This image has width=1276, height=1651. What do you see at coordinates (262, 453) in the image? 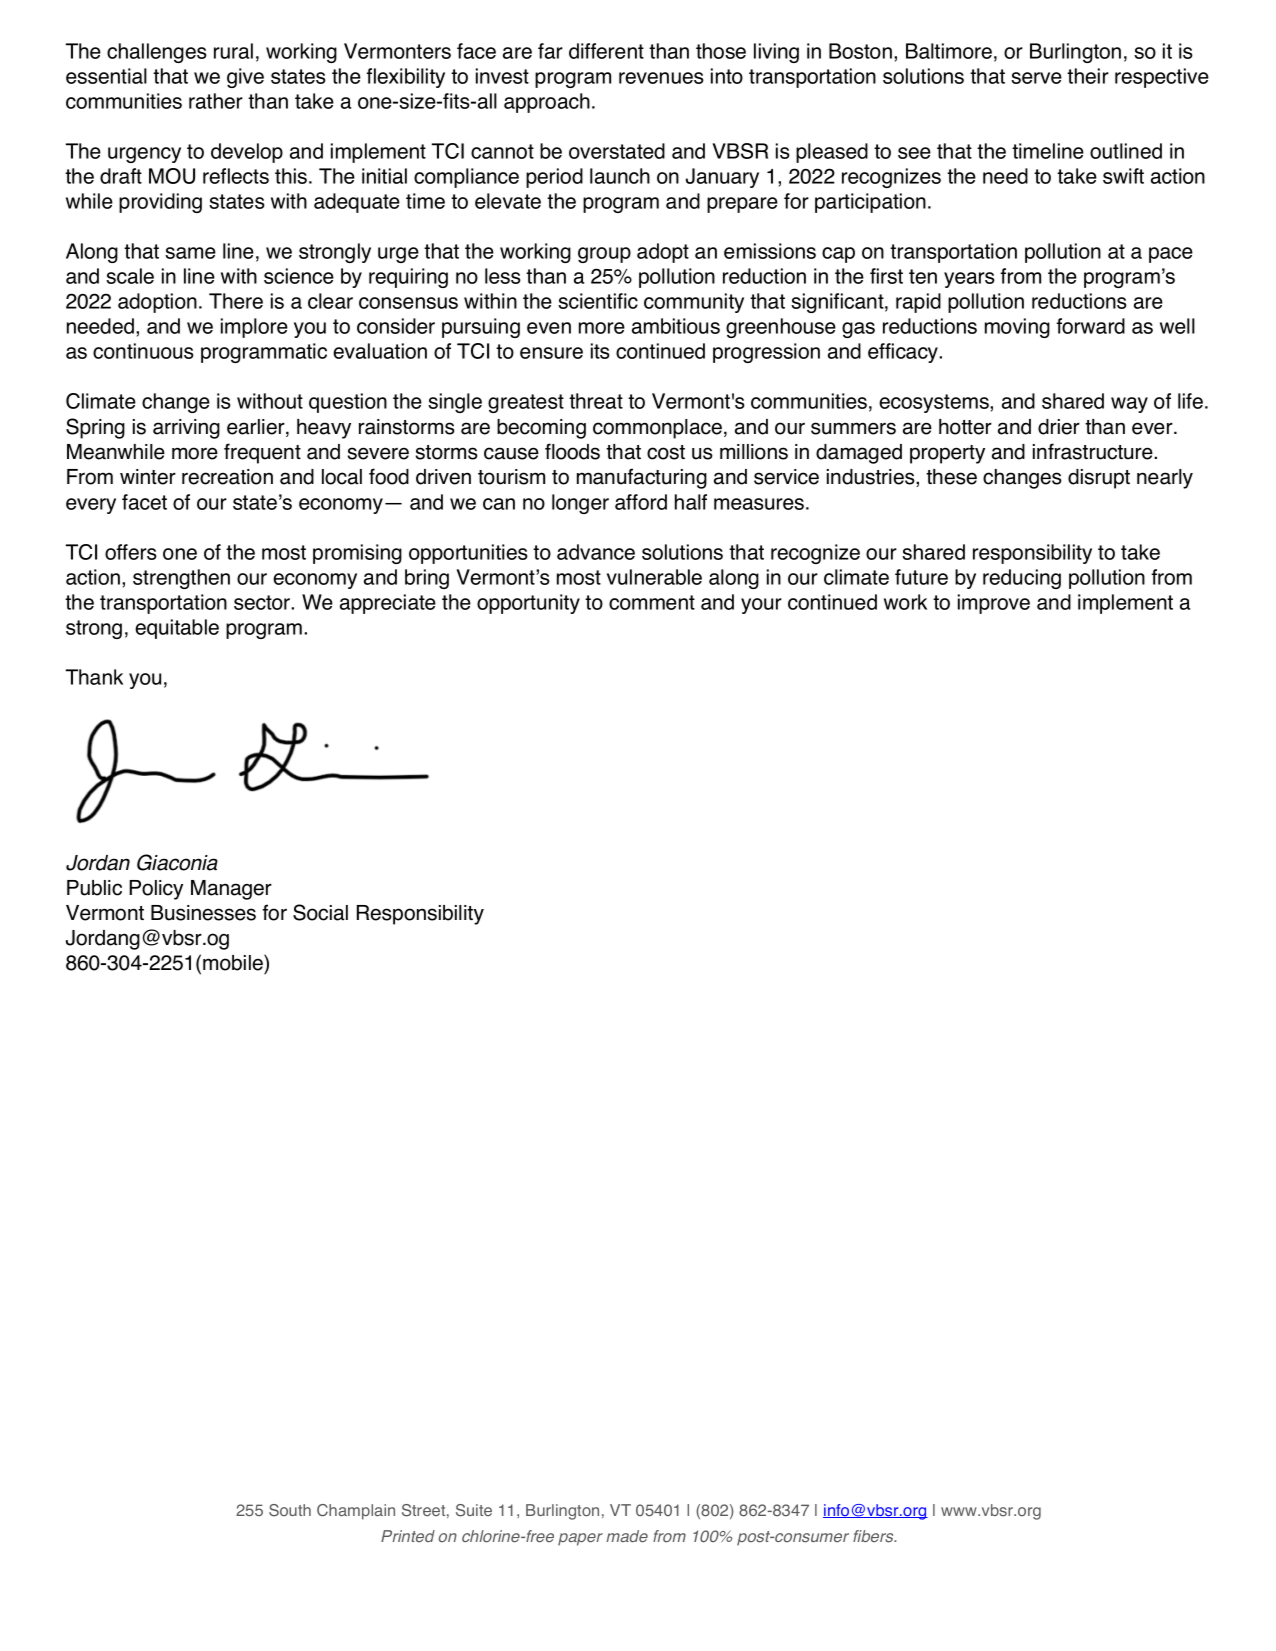
I see `frequent` at bounding box center [262, 453].
